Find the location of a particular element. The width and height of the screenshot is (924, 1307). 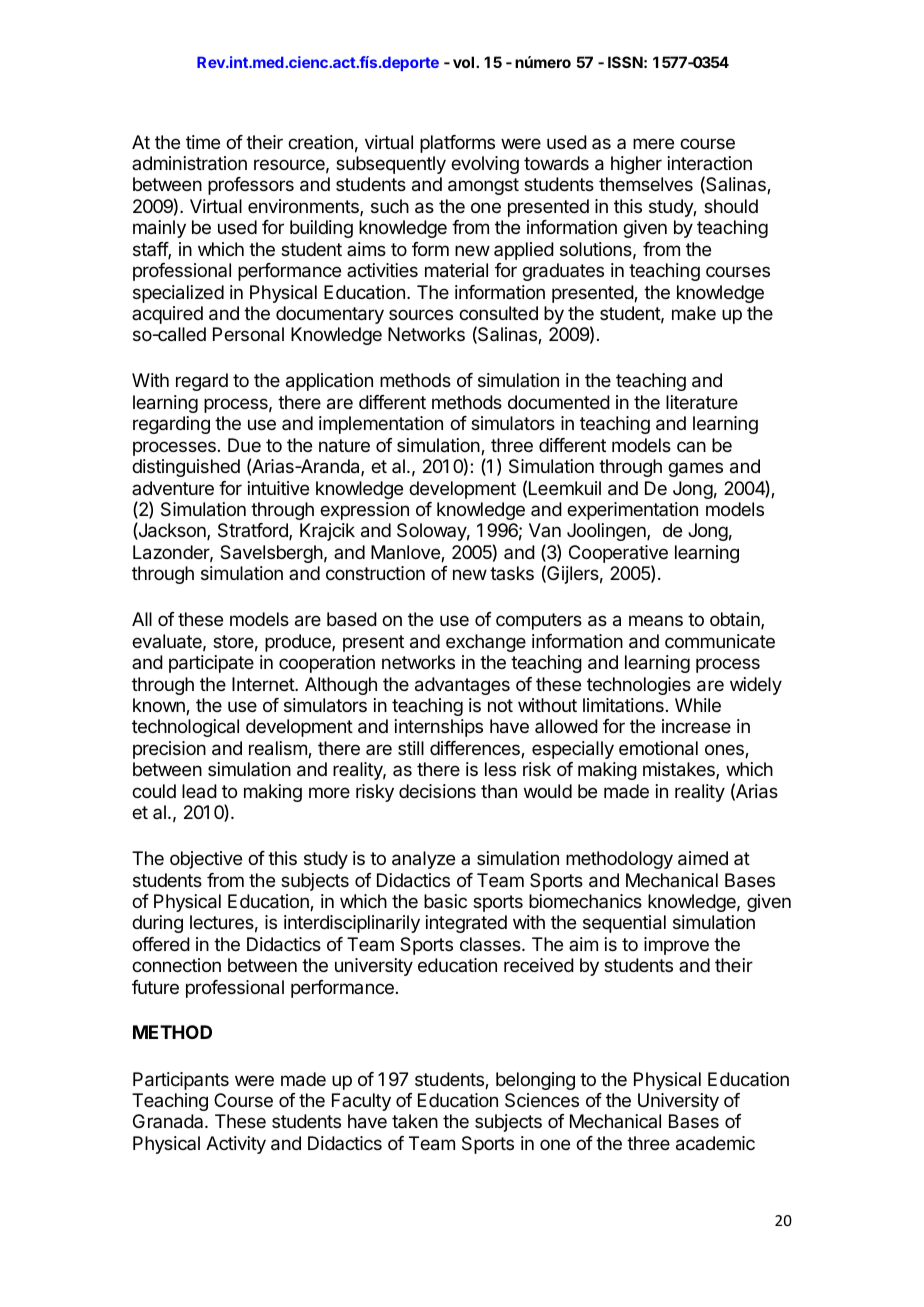

time is located at coordinates (203, 142).
